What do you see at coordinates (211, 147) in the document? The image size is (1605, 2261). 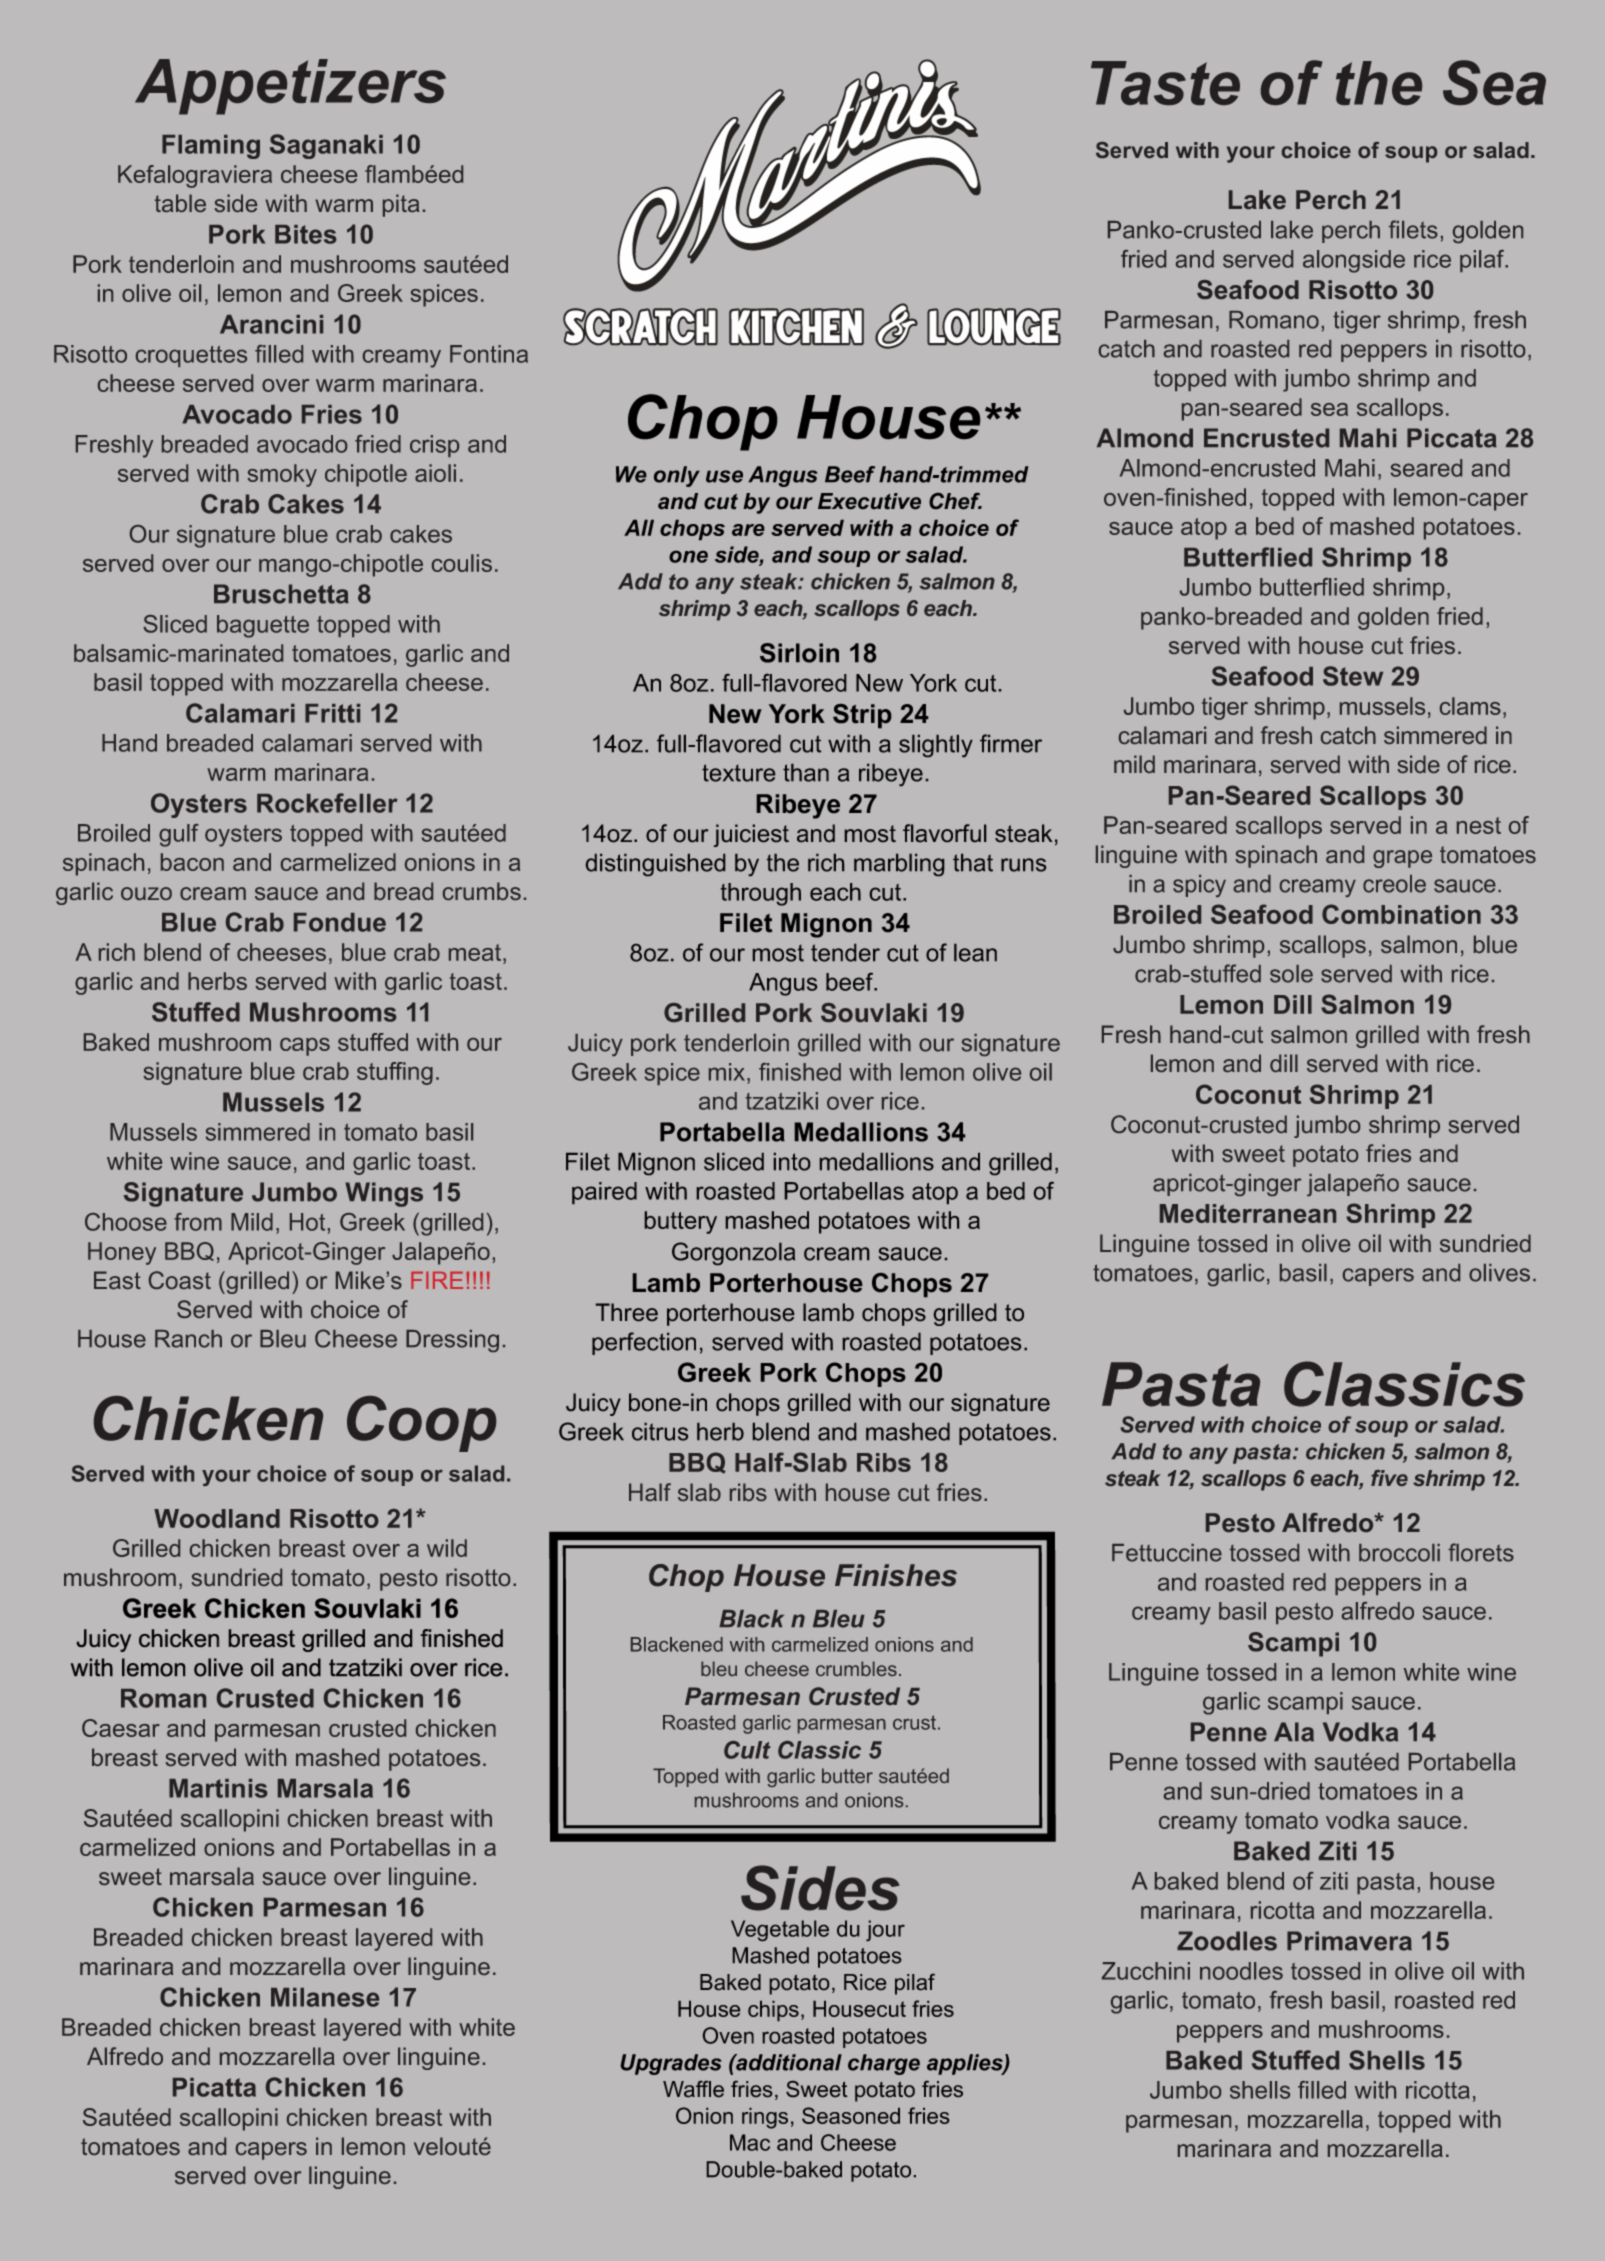 I see `Flaming` at bounding box center [211, 147].
